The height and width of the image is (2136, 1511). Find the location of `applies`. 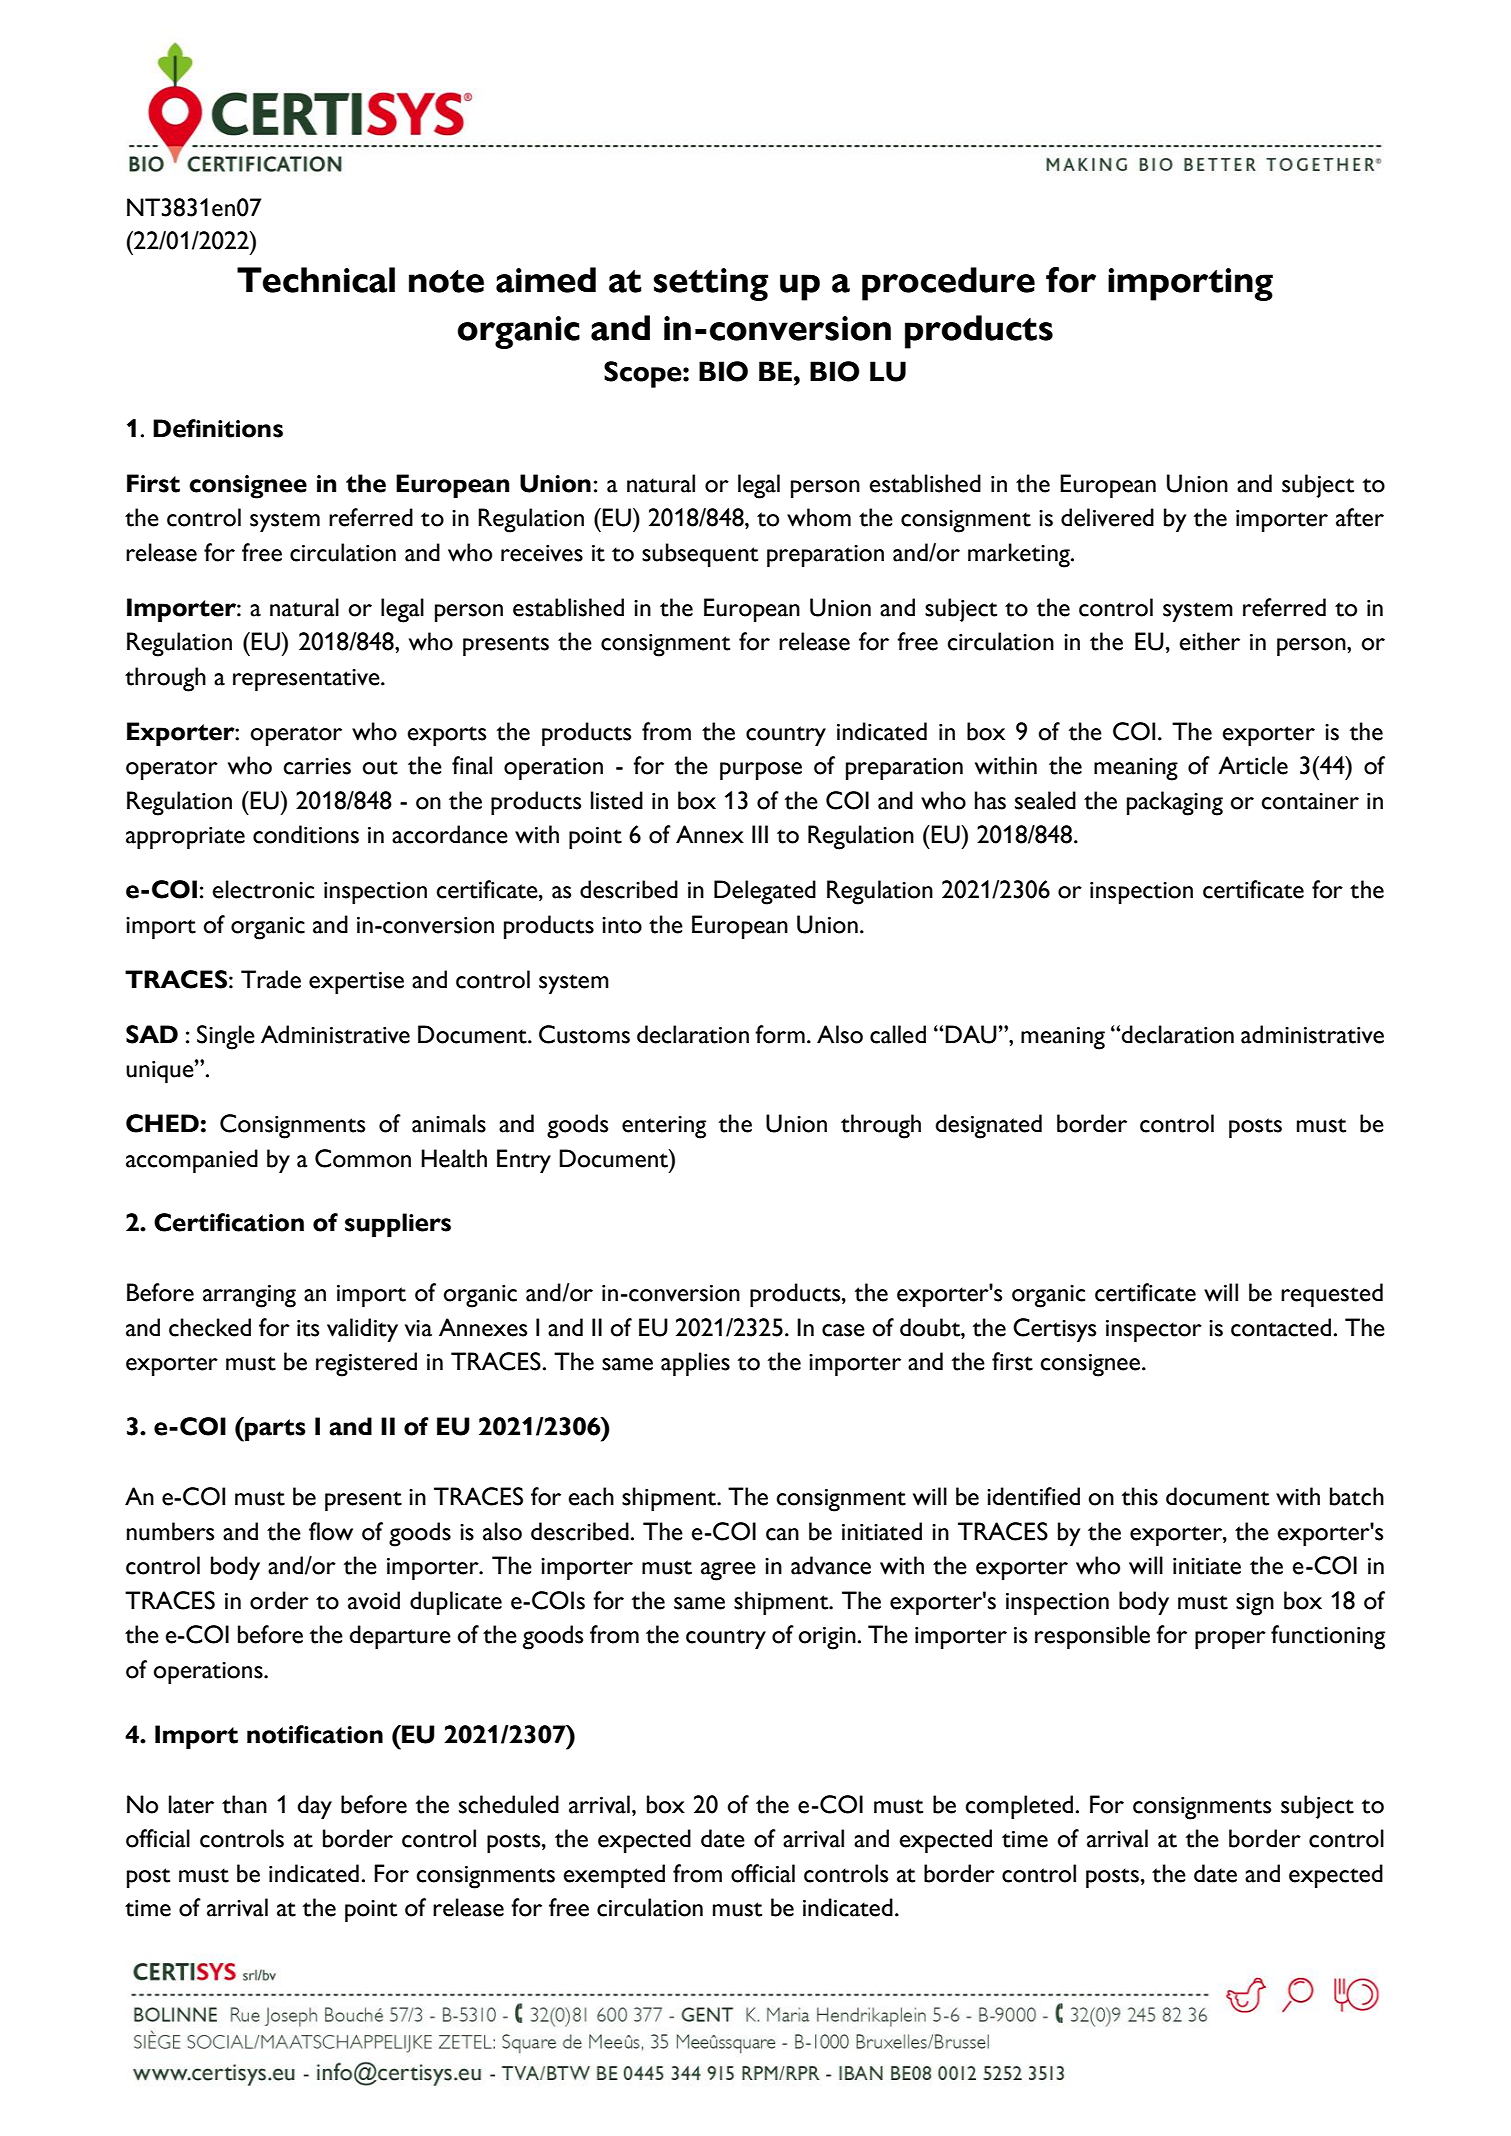

applies is located at coordinates (695, 1364).
